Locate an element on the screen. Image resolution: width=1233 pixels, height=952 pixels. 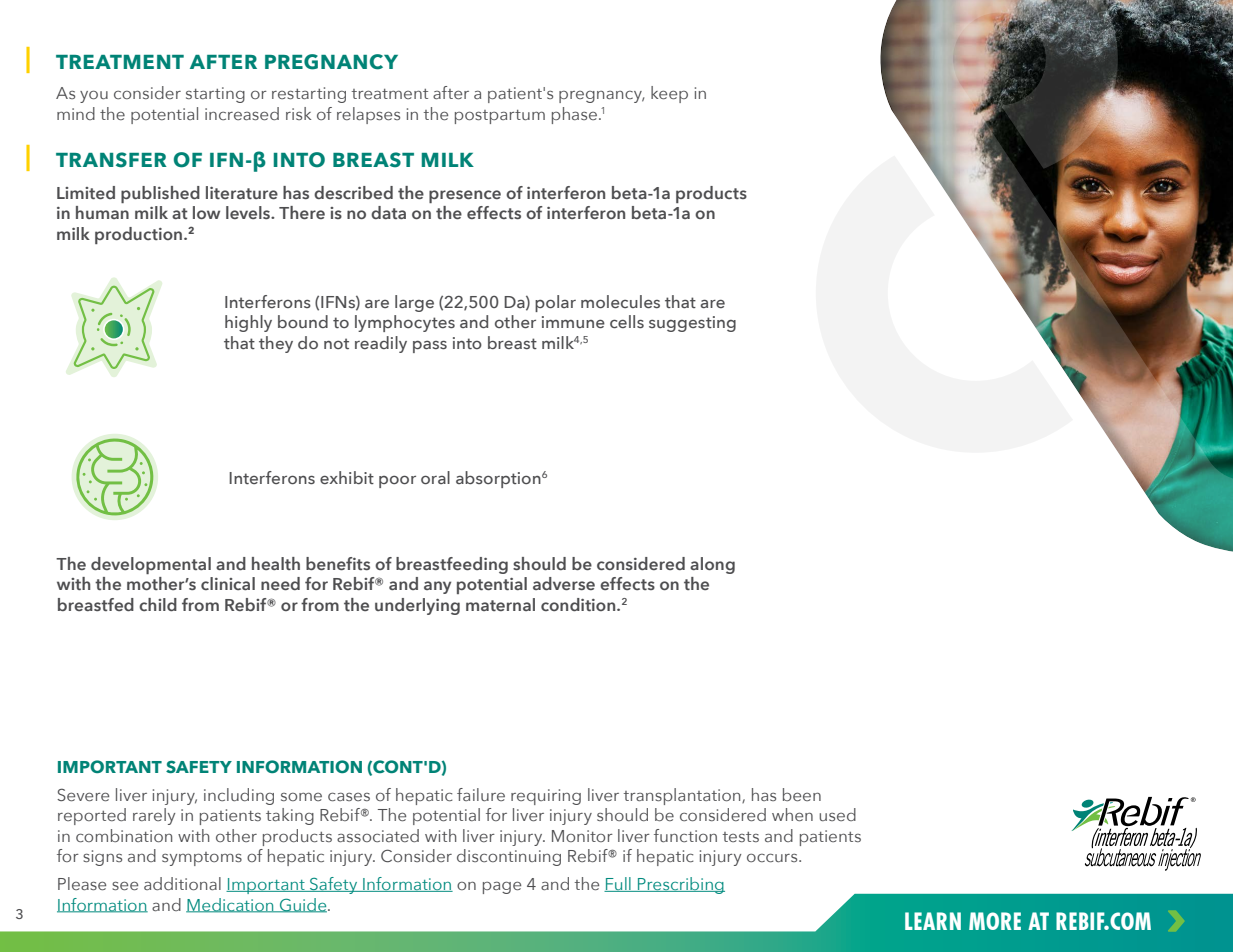
suggesting is located at coordinates (692, 324).
